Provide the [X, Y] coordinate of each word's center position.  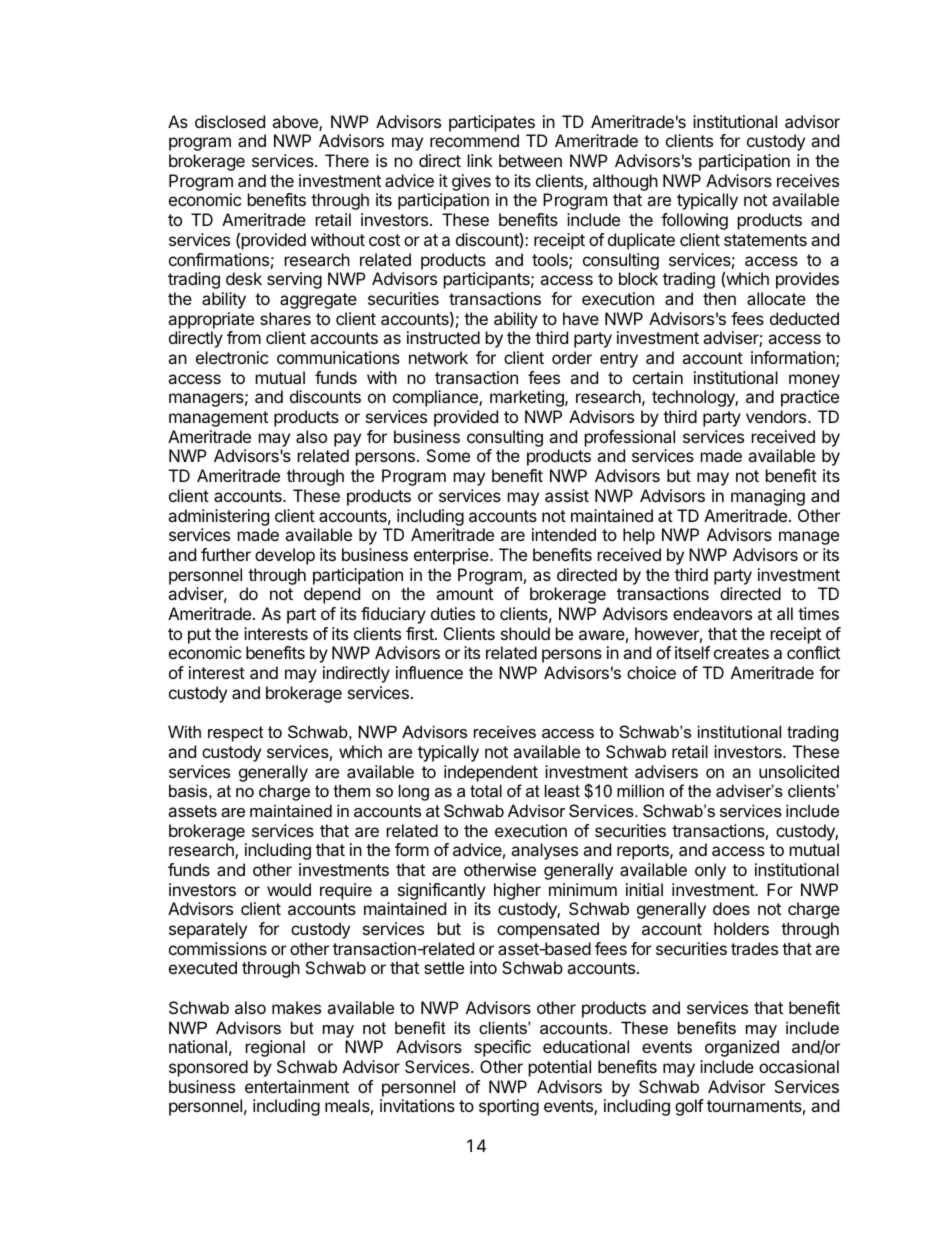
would [289, 889]
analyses [544, 851]
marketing [528, 398]
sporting [509, 1107]
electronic [232, 357]
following [694, 221]
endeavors [712, 613]
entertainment [297, 1086]
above [296, 123]
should [525, 633]
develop [285, 556]
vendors [776, 416]
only [710, 871]
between [530, 160]
